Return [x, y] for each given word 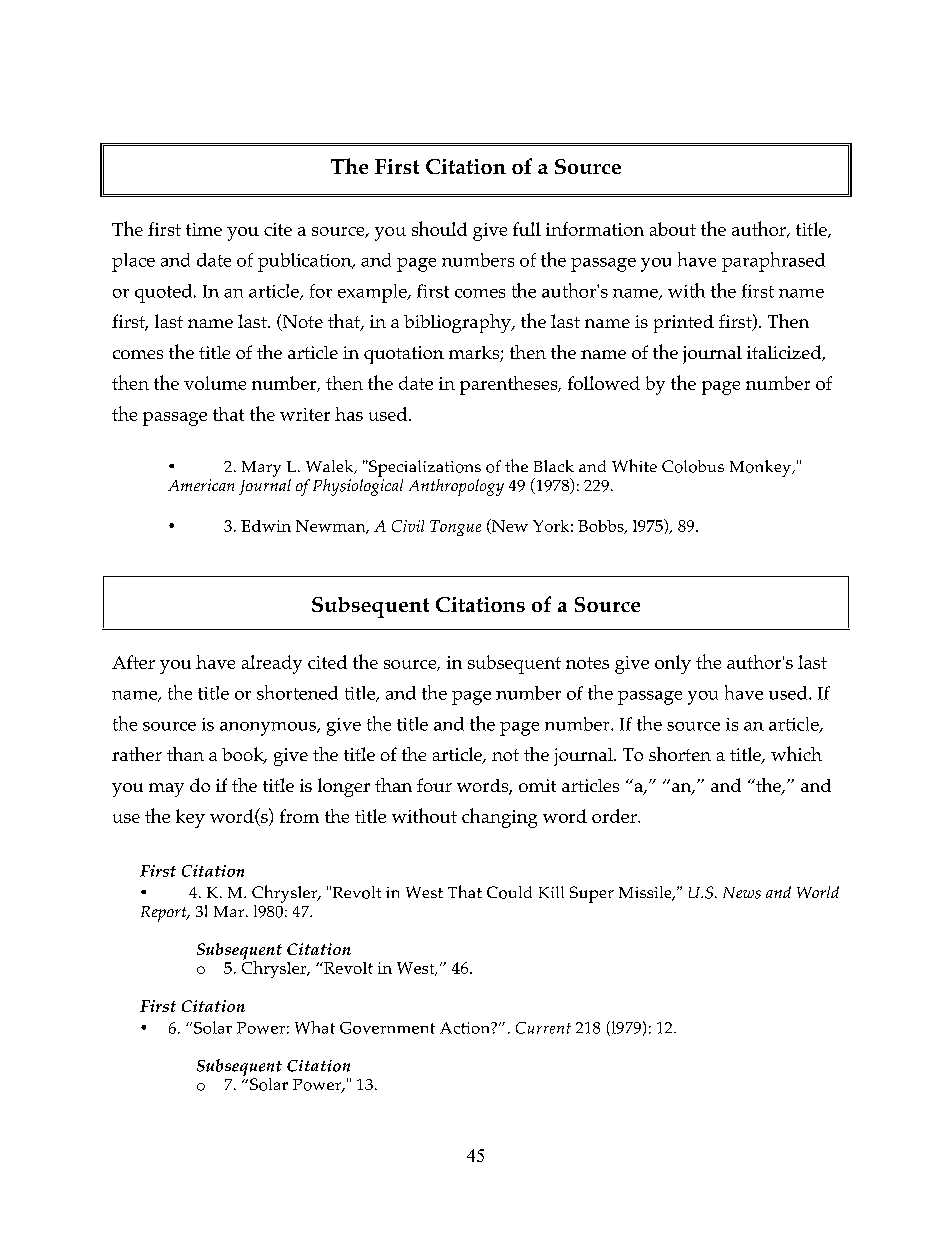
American [201, 485]
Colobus [693, 466]
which [796, 753]
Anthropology [456, 487]
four [434, 785]
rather [137, 754]
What [315, 1027]
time [204, 229]
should [439, 228]
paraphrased [773, 262]
